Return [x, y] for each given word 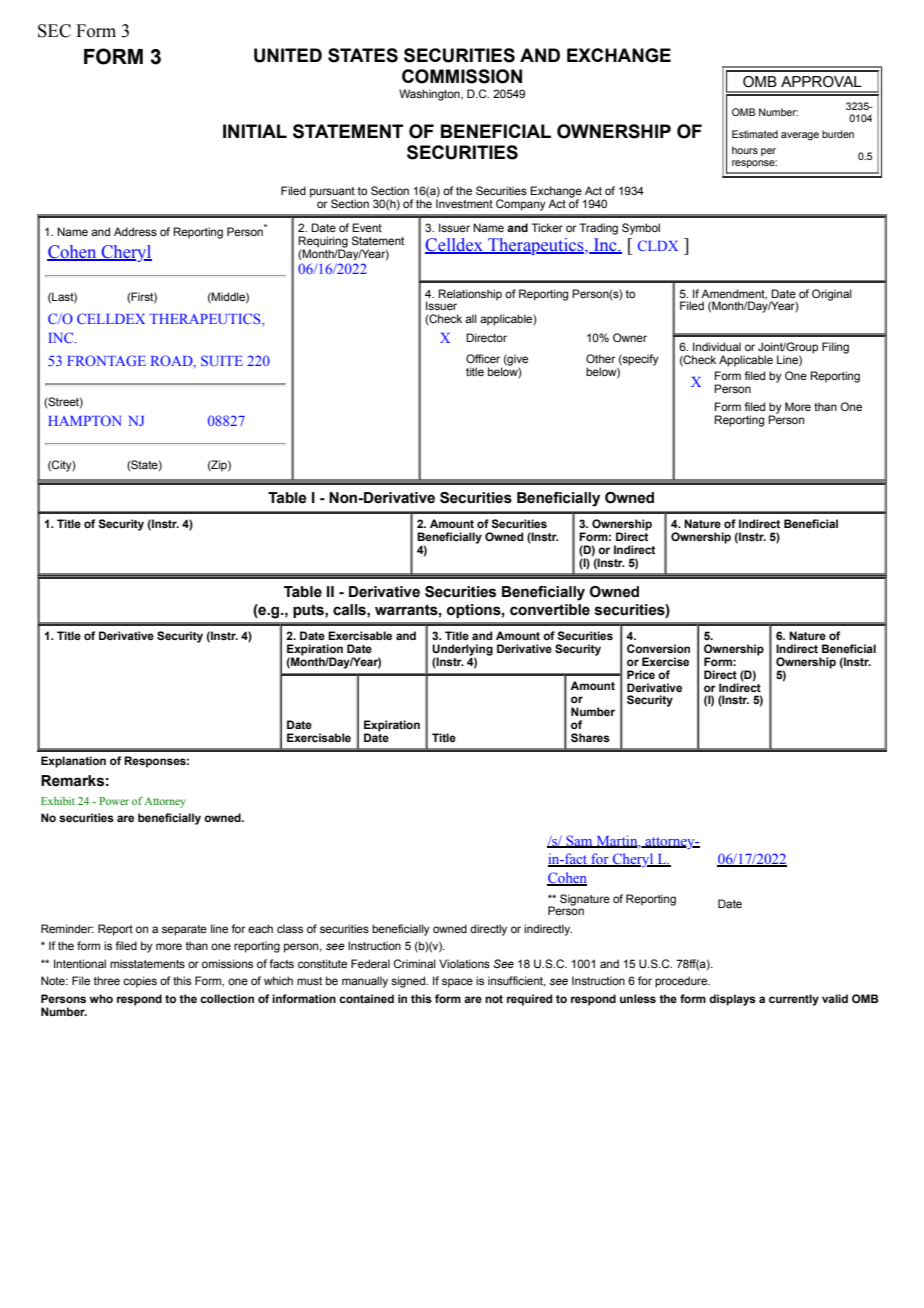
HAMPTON [84, 420]
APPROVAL [821, 82]
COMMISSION [462, 76]
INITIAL [255, 131]
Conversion [658, 648]
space [457, 983]
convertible [550, 610]
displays [732, 1000]
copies [140, 982]
